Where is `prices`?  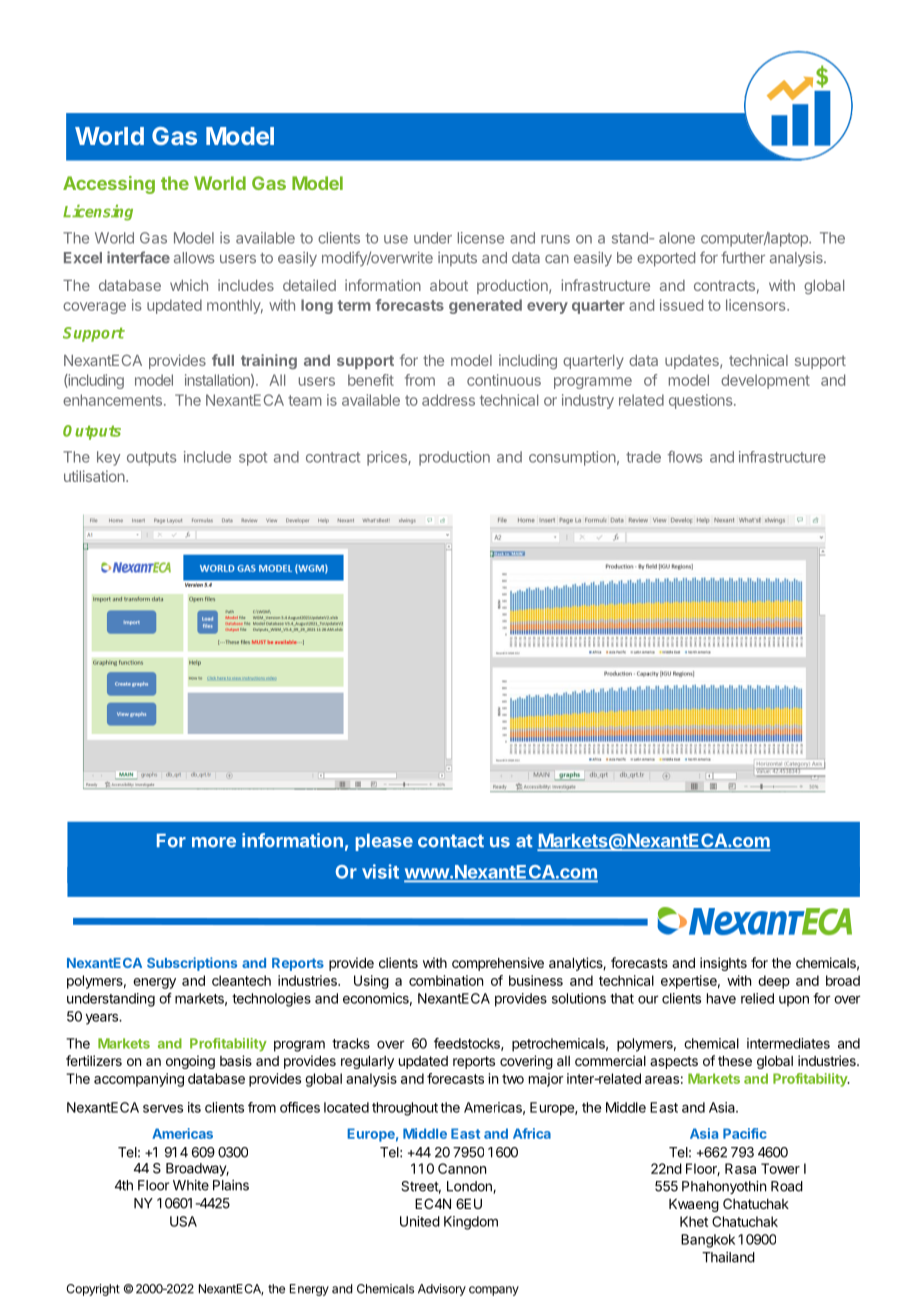
prices is located at coordinates (388, 458).
